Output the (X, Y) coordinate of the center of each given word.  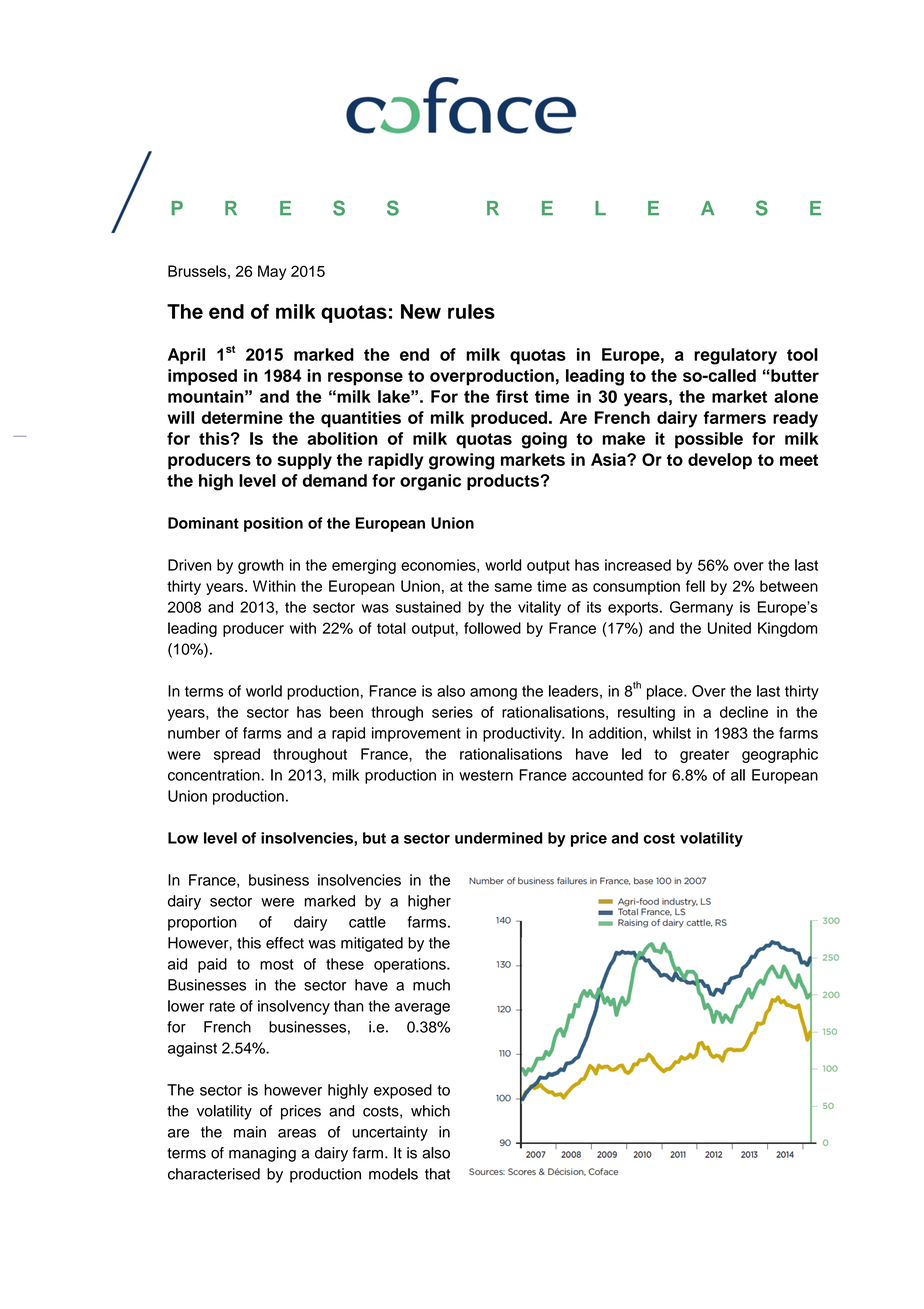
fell (695, 586)
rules (471, 311)
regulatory (735, 356)
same (513, 587)
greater (704, 756)
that (437, 1174)
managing (262, 1154)
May (272, 272)
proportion (202, 923)
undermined (499, 838)
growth (261, 566)
